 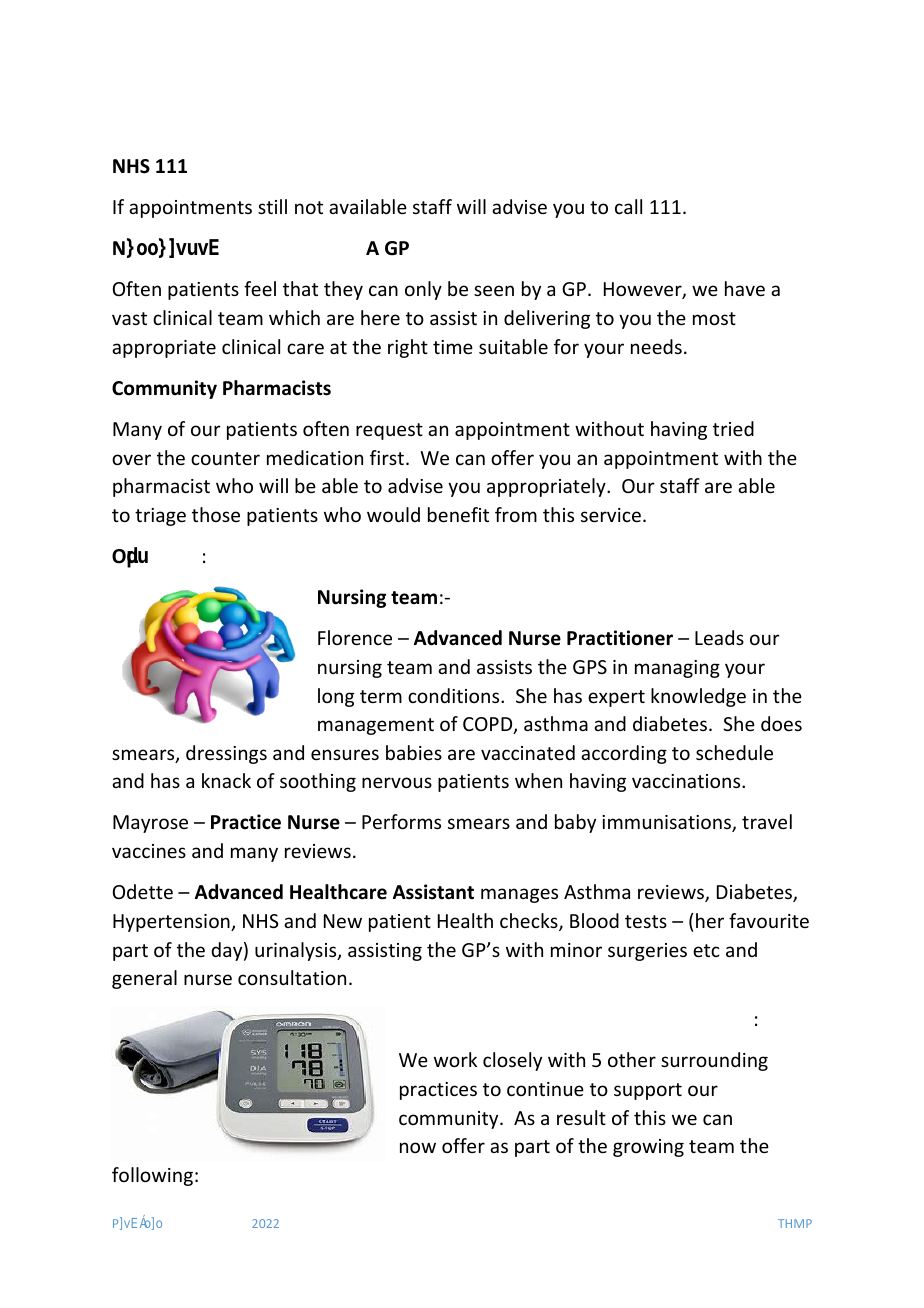 What do you see at coordinates (745, 288) in the screenshot?
I see `have` at bounding box center [745, 288].
